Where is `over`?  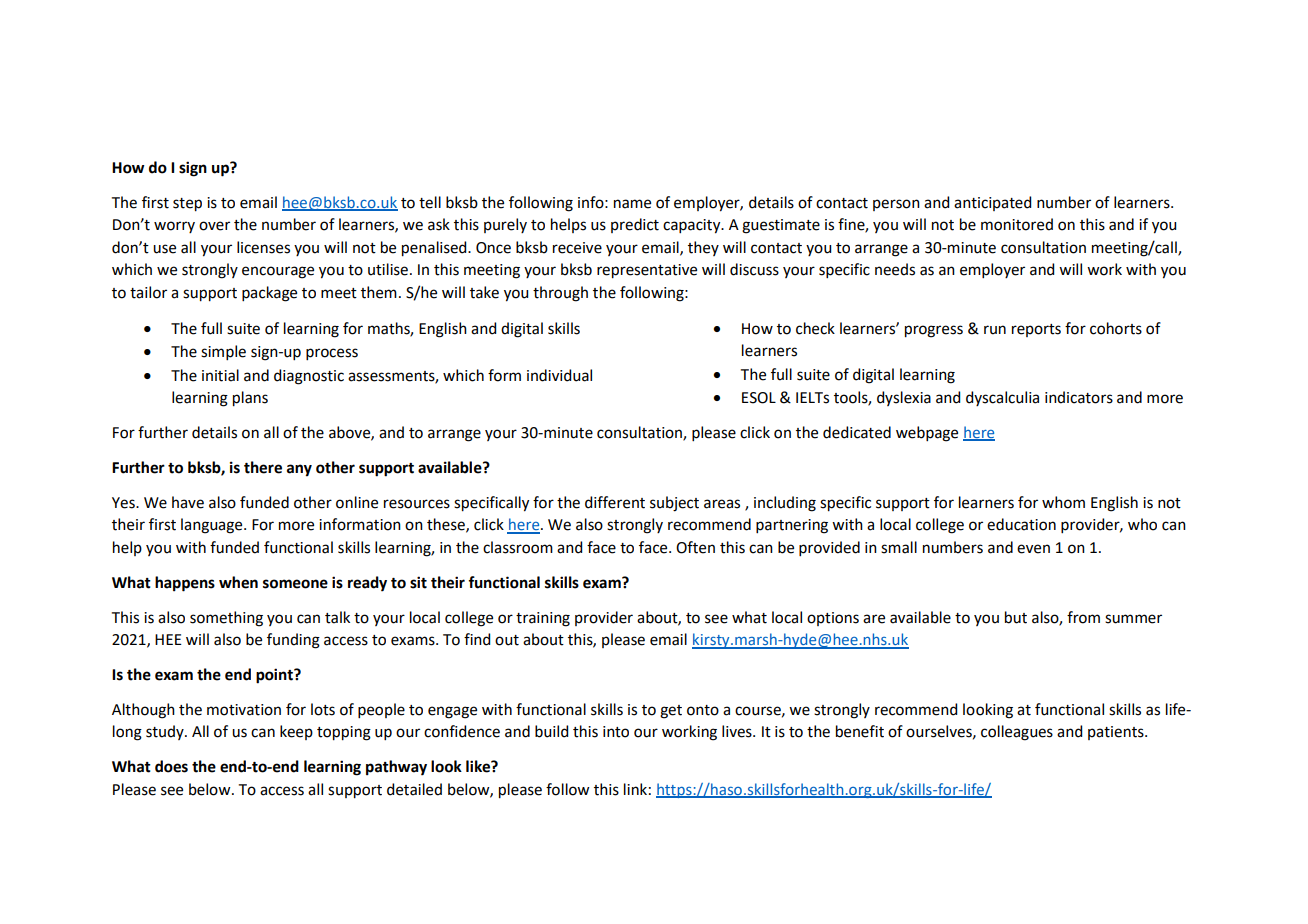
over is located at coordinates (214, 226).
